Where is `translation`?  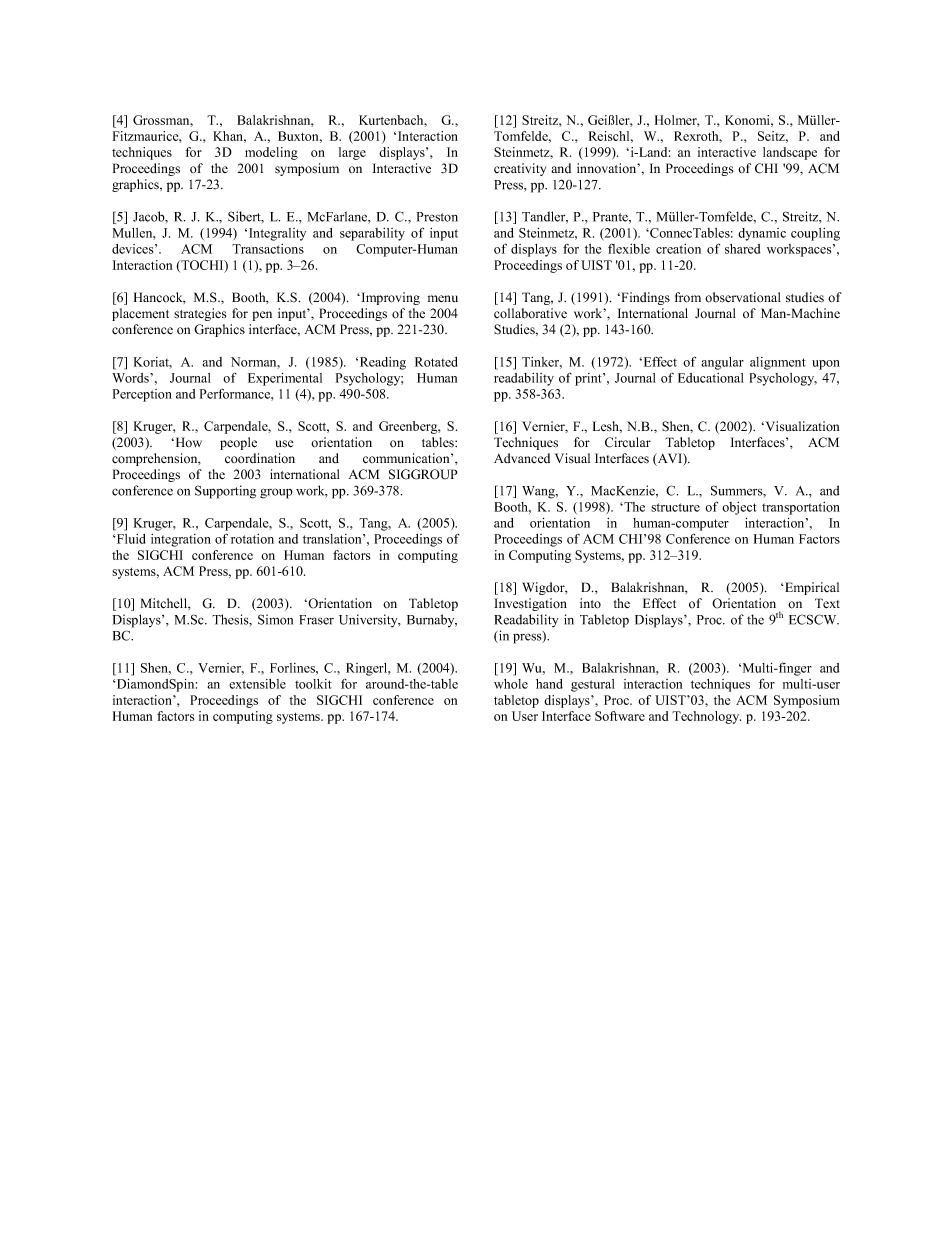 translation is located at coordinates (333, 539).
